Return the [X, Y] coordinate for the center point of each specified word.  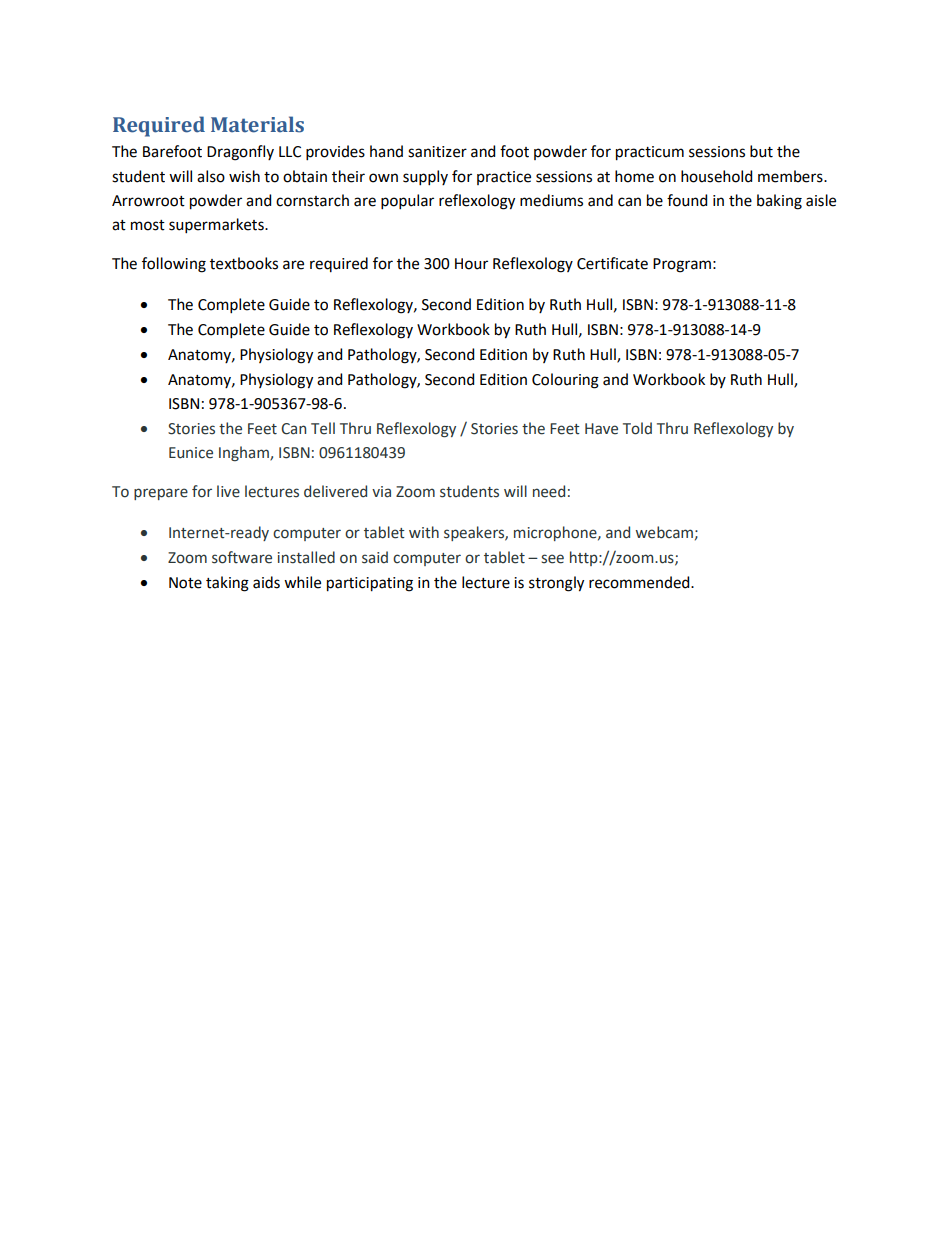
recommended [640, 582]
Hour [471, 264]
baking [779, 202]
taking [227, 584]
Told [637, 428]
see [552, 559]
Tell [323, 428]
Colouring [565, 381]
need [549, 491]
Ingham [245, 453]
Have [601, 429]
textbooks [244, 263]
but [761, 151]
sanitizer [437, 152]
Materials [257, 124]
